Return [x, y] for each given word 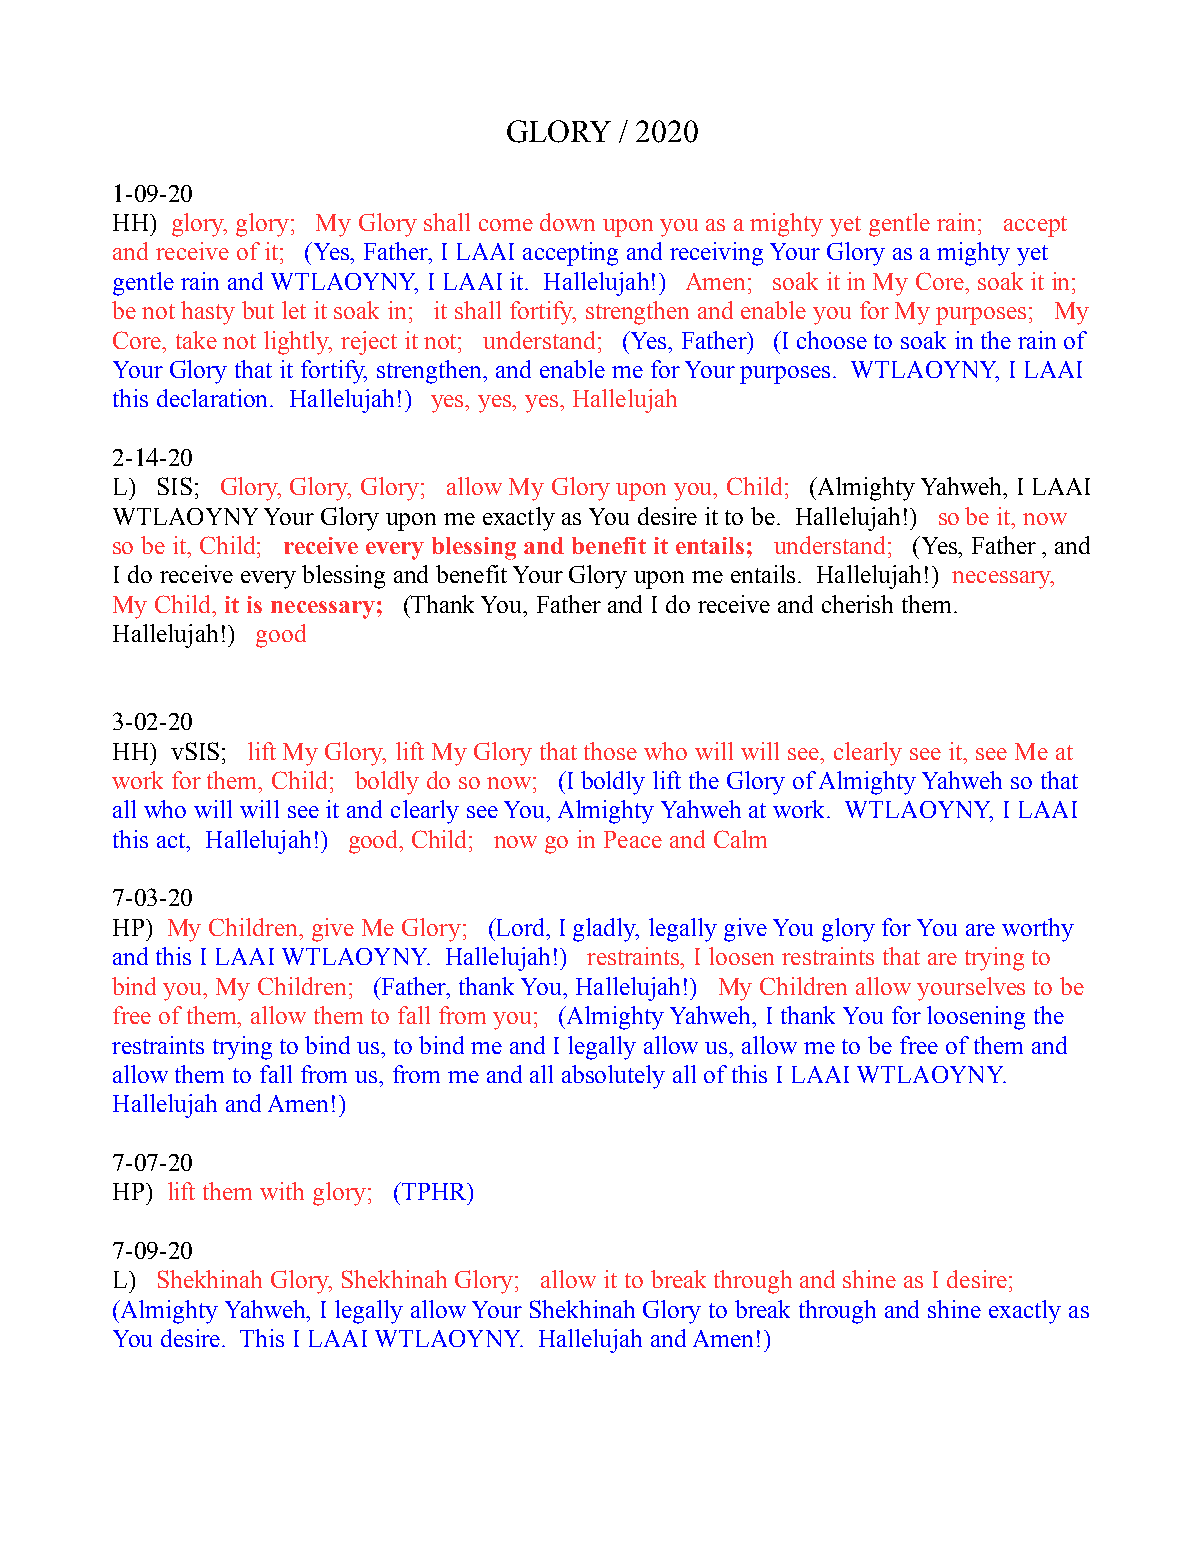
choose [832, 340]
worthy [1038, 930]
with [282, 1191]
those [610, 751]
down [567, 222]
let [294, 310]
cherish [857, 604]
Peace [633, 839]
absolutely [613, 1077]
